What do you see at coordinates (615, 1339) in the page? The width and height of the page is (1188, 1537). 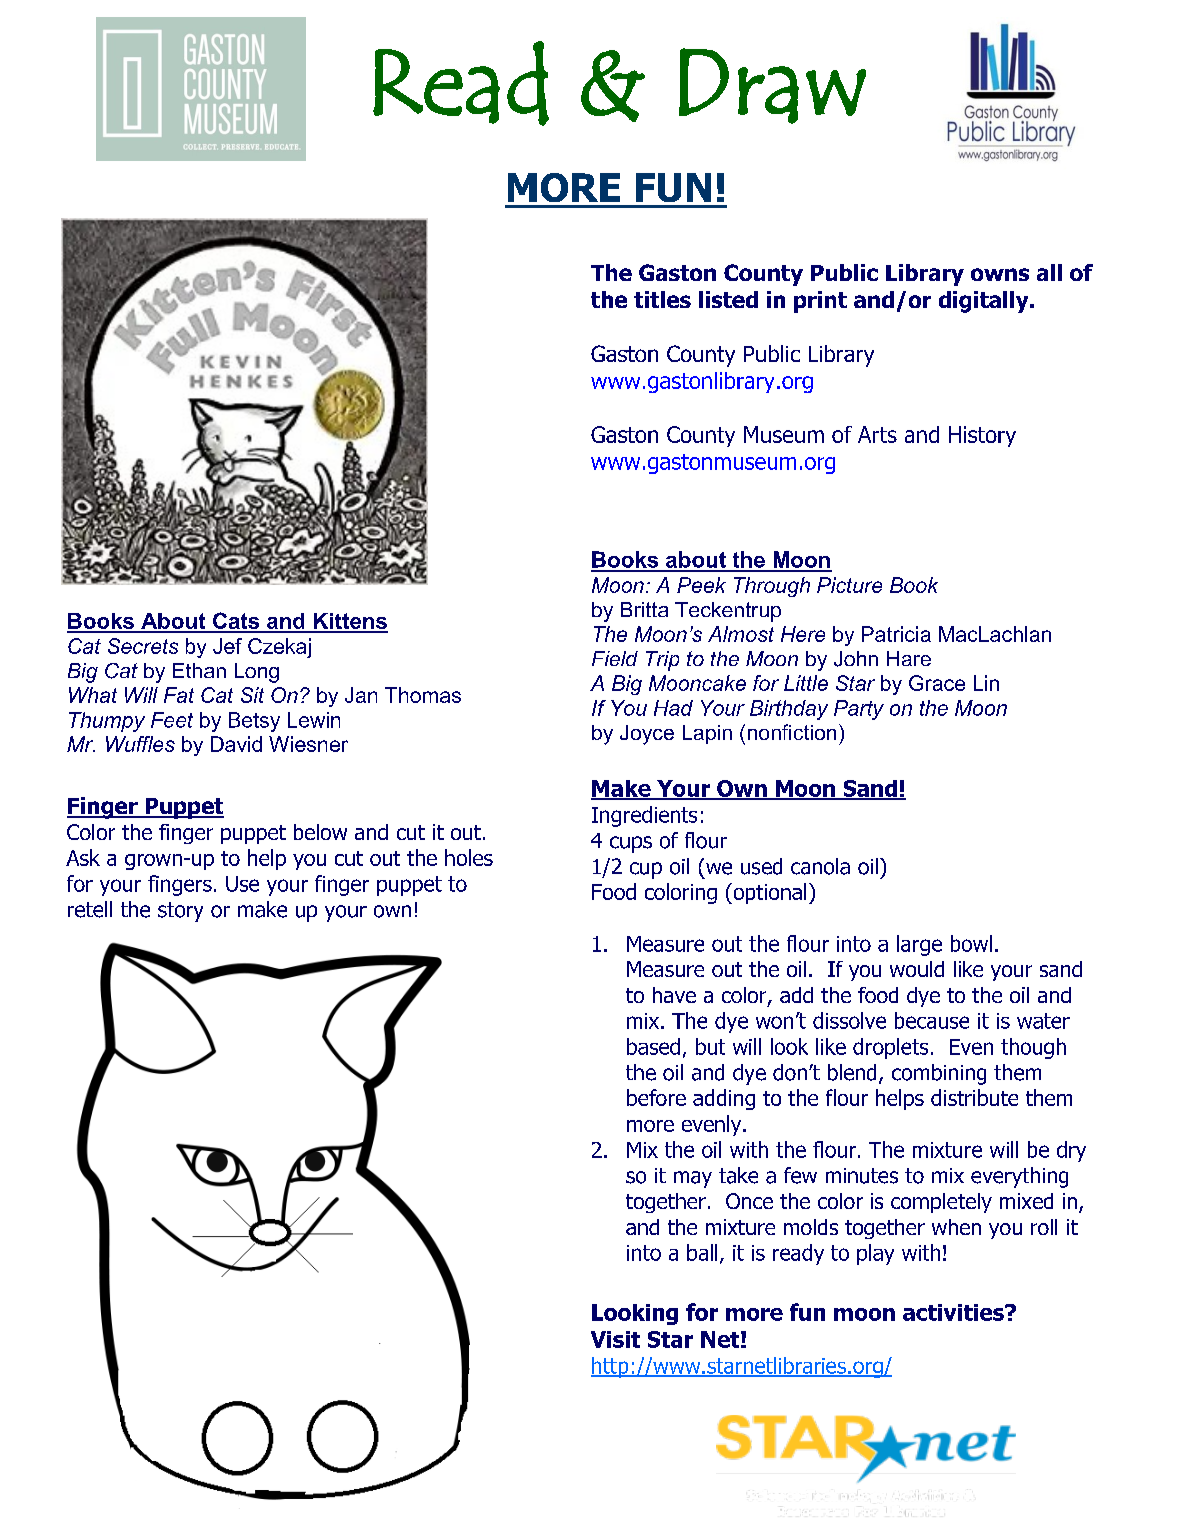 I see `Visit` at bounding box center [615, 1339].
